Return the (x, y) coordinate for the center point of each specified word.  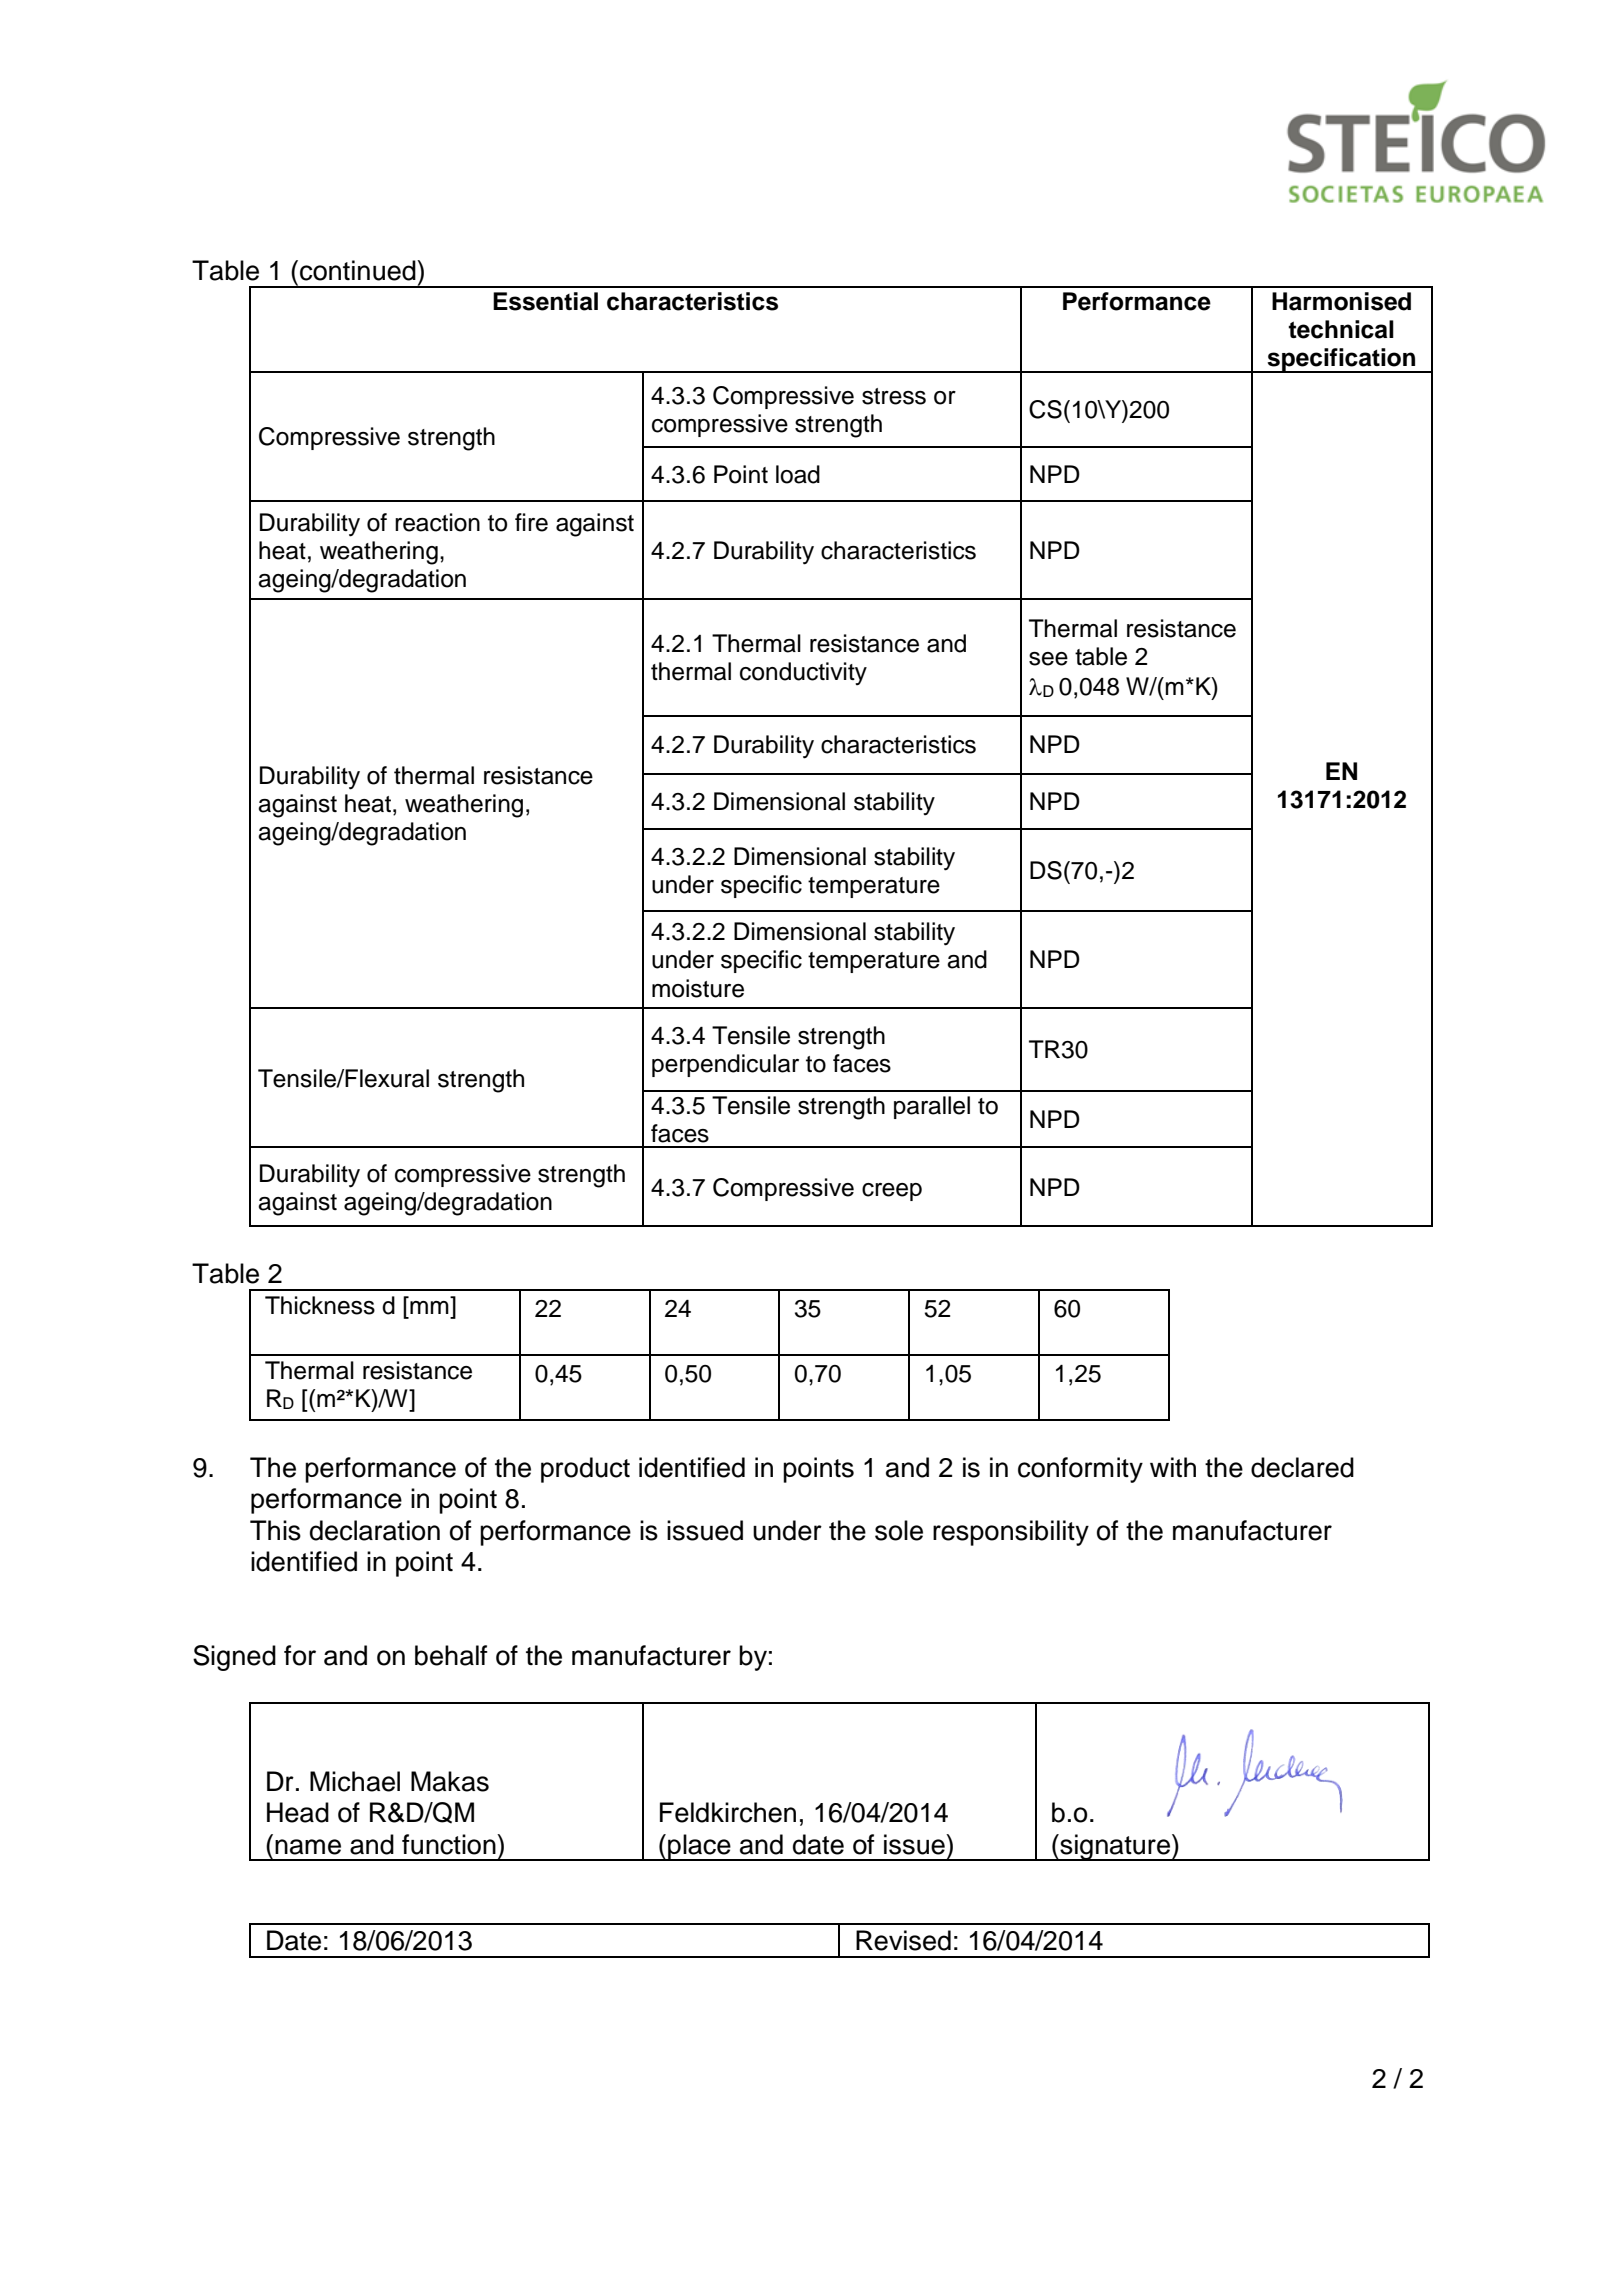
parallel (932, 1107)
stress (894, 396)
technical (1341, 329)
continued (359, 270)
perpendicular (725, 1065)
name (308, 1847)
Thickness (320, 1305)
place (699, 1847)
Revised (903, 1940)
